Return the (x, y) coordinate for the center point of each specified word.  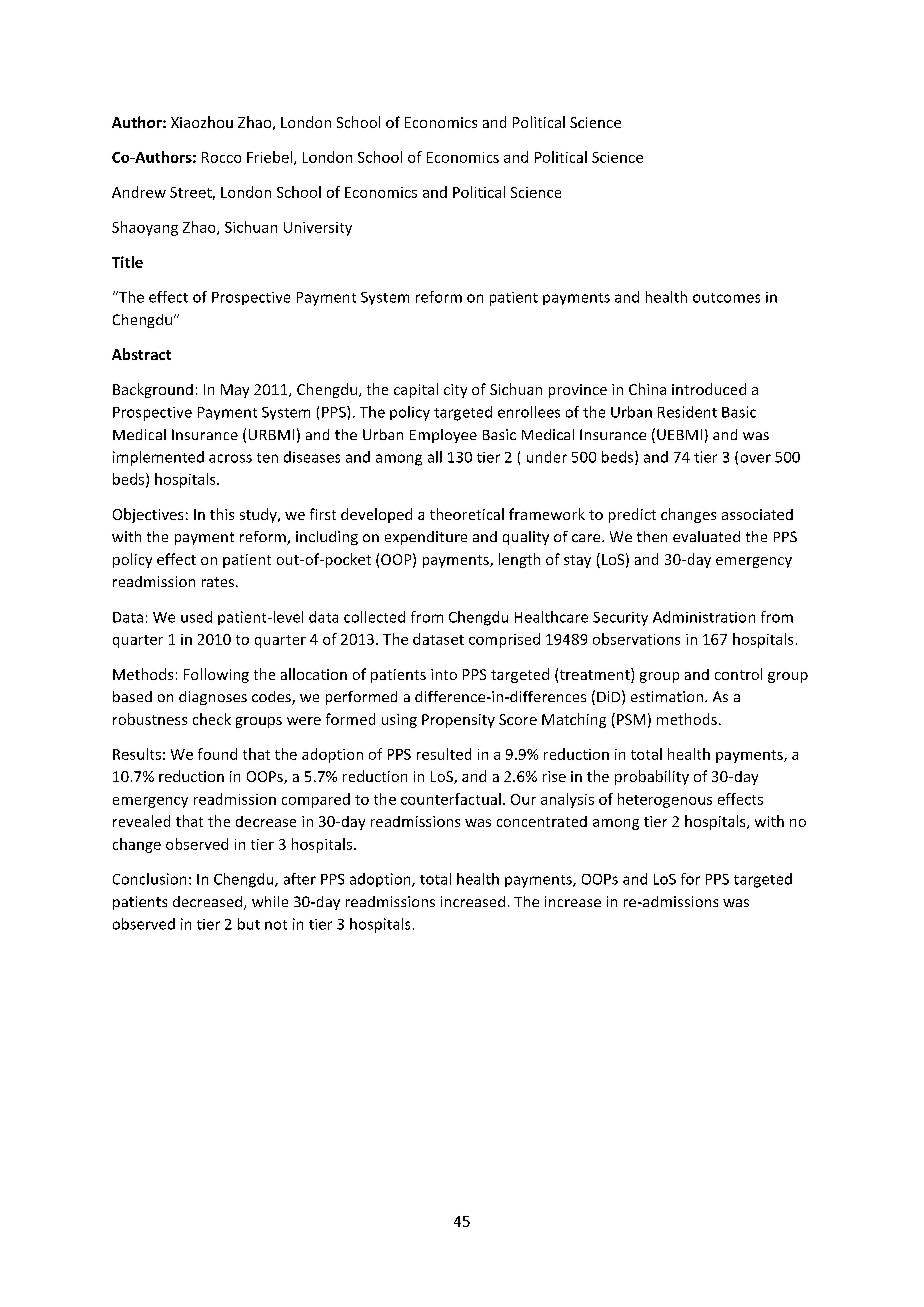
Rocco (221, 157)
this (222, 514)
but (249, 924)
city (455, 391)
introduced (709, 389)
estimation (667, 696)
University (318, 229)
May (235, 391)
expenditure (426, 538)
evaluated (706, 536)
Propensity (458, 721)
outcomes (726, 298)
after (300, 879)
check (212, 719)
